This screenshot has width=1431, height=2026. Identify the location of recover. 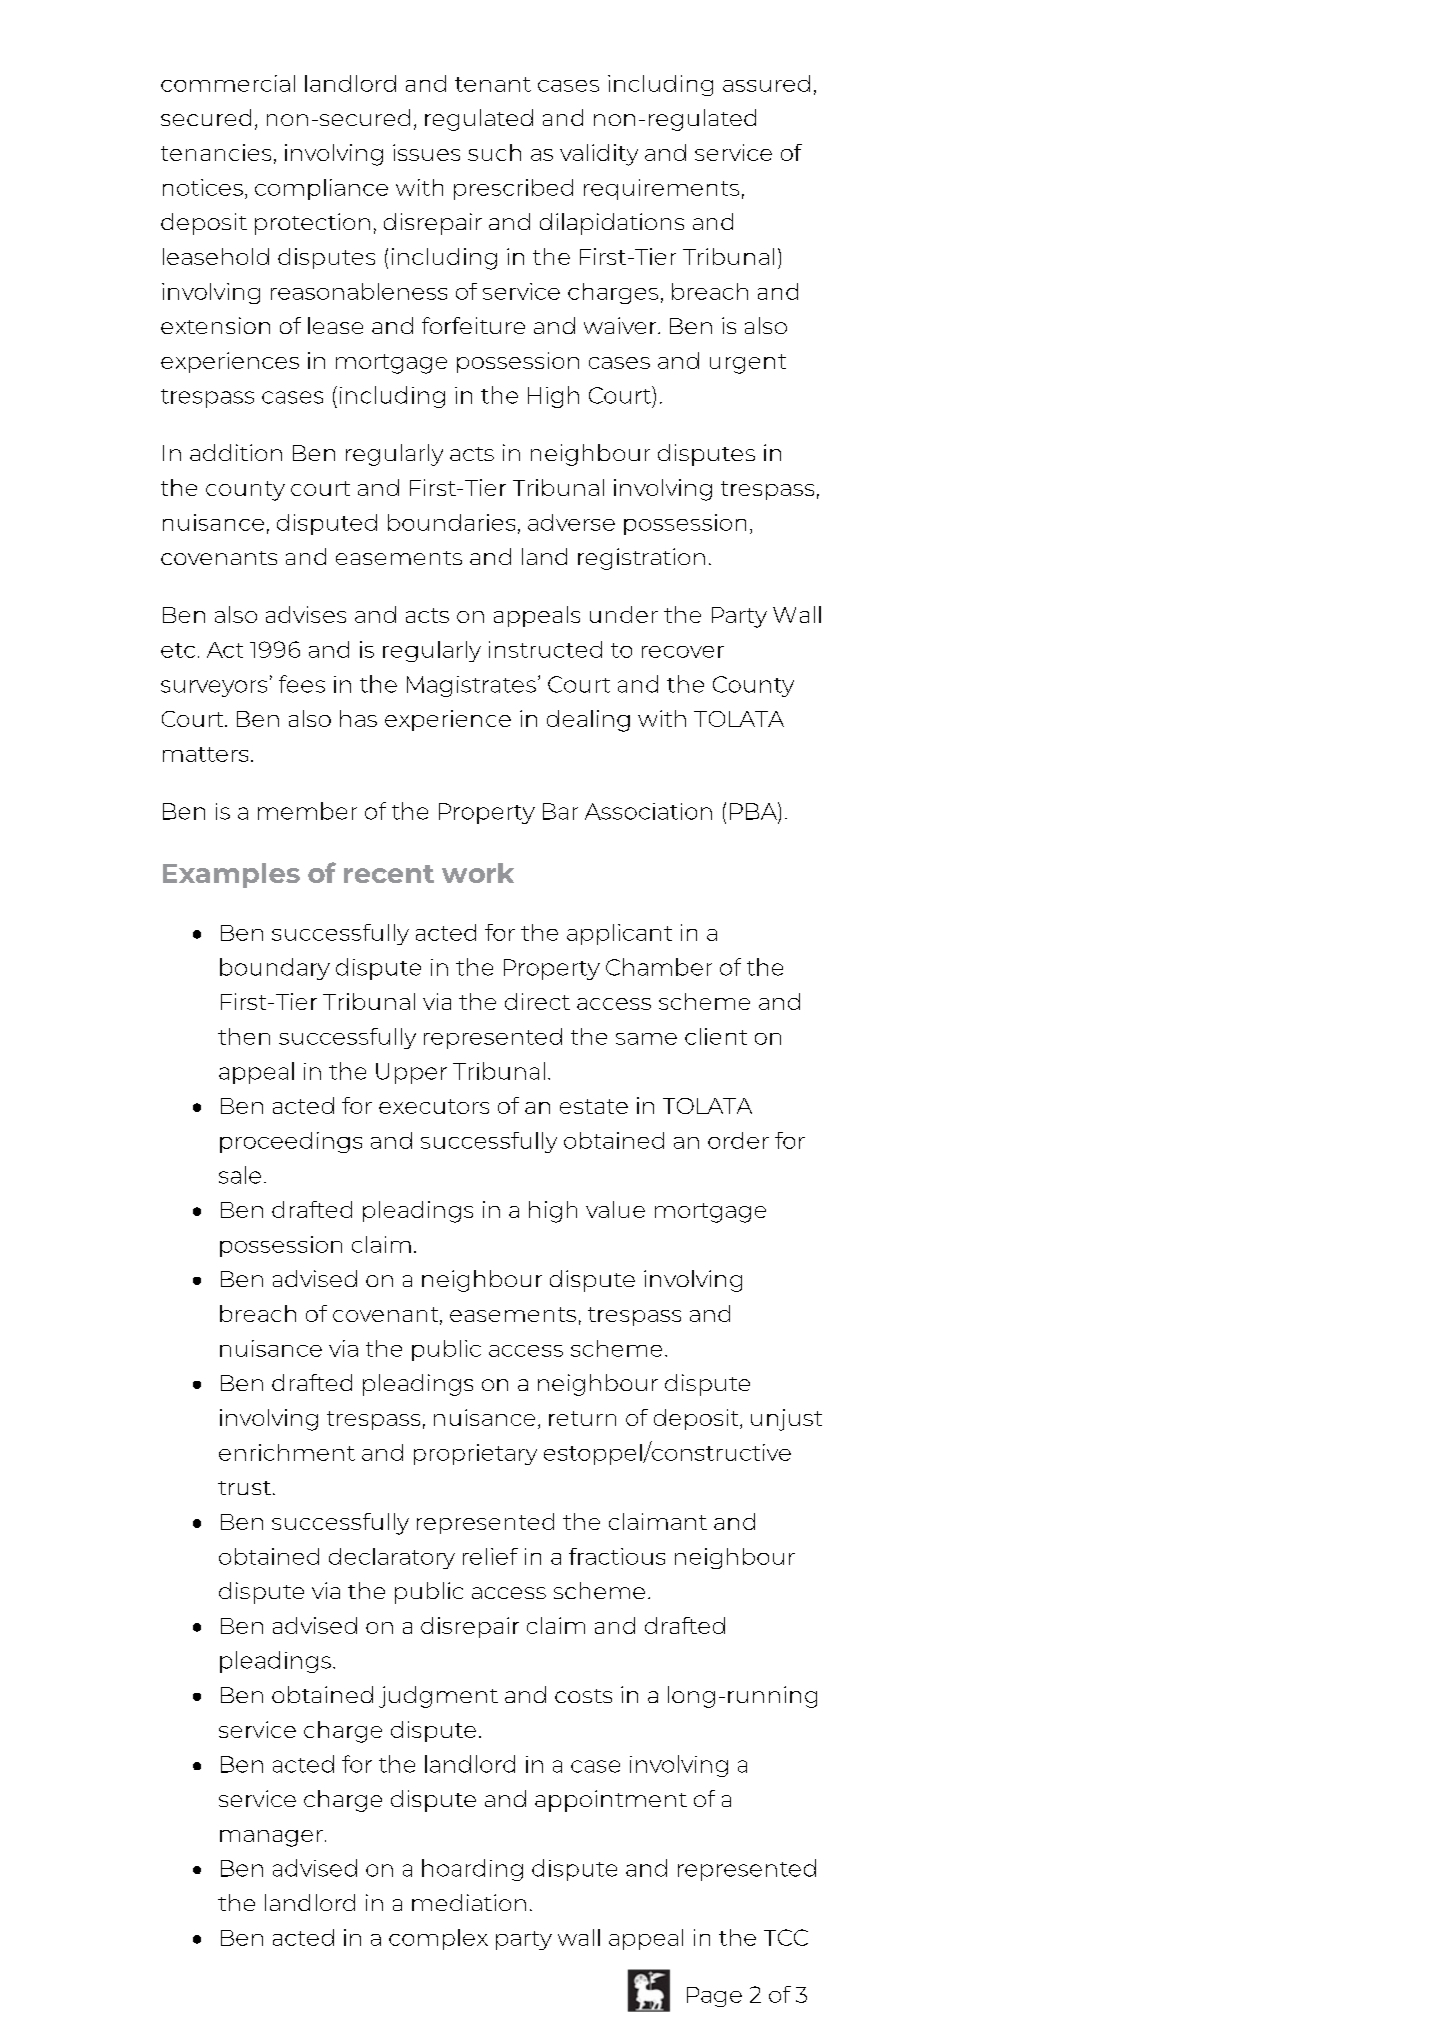
(683, 652).
